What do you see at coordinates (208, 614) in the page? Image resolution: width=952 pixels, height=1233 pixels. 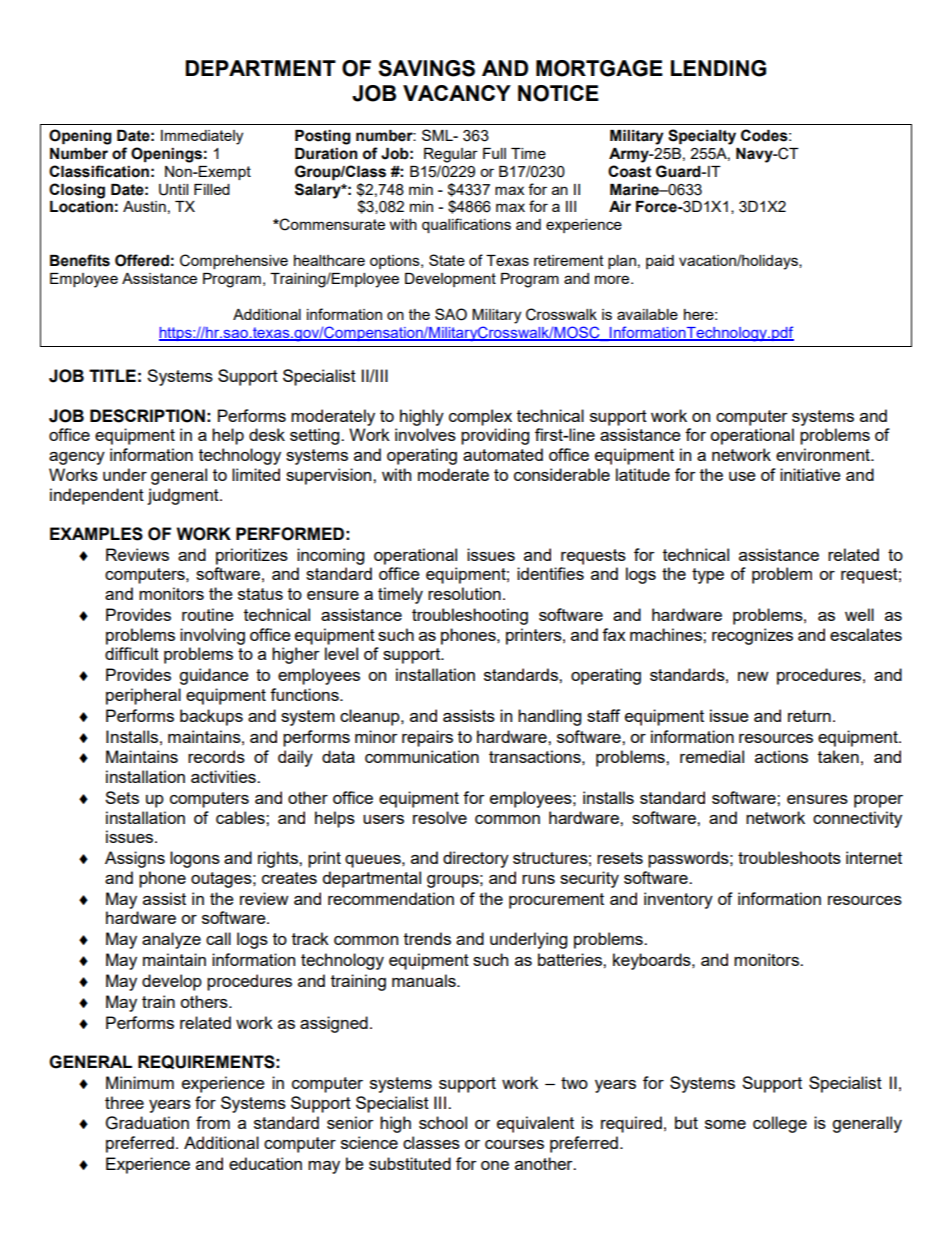 I see `routine` at bounding box center [208, 614].
